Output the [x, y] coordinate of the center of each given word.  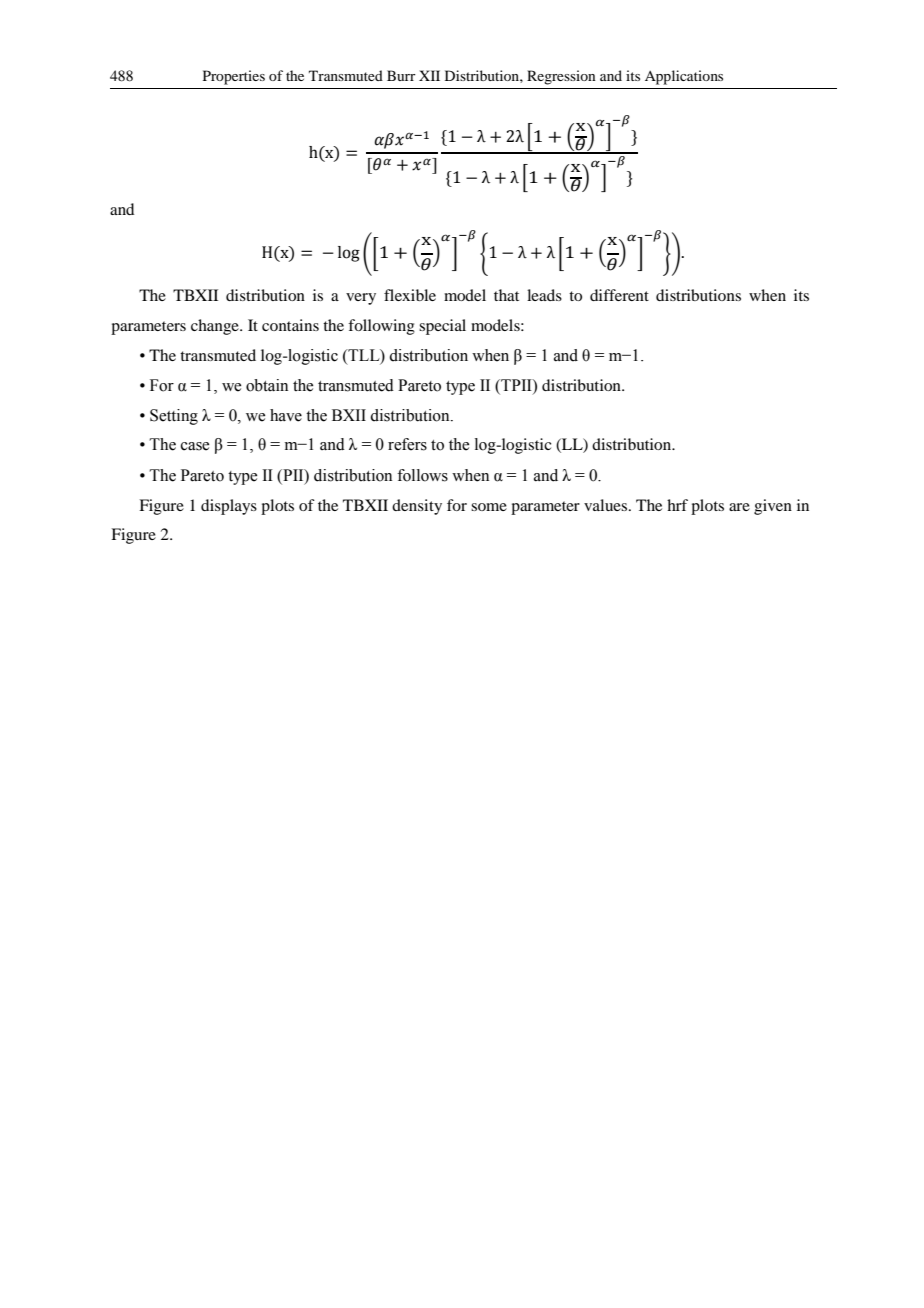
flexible [410, 295]
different [619, 295]
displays [229, 507]
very [361, 299]
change [216, 327]
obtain [267, 385]
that [506, 295]
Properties [234, 77]
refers [407, 444]
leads [544, 295]
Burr [401, 75]
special [442, 327]
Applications [684, 77]
